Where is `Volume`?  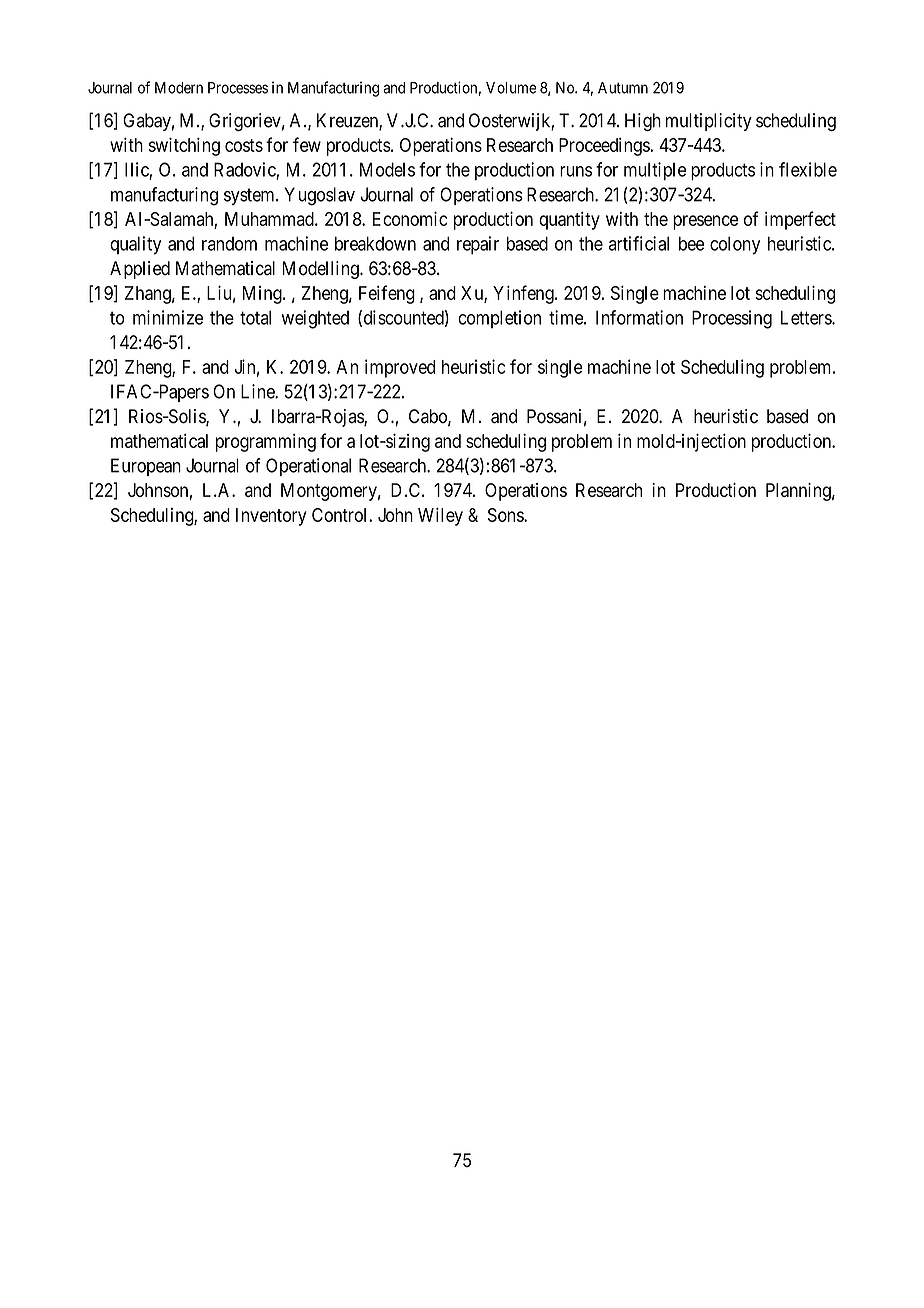
Volume is located at coordinates (511, 88).
